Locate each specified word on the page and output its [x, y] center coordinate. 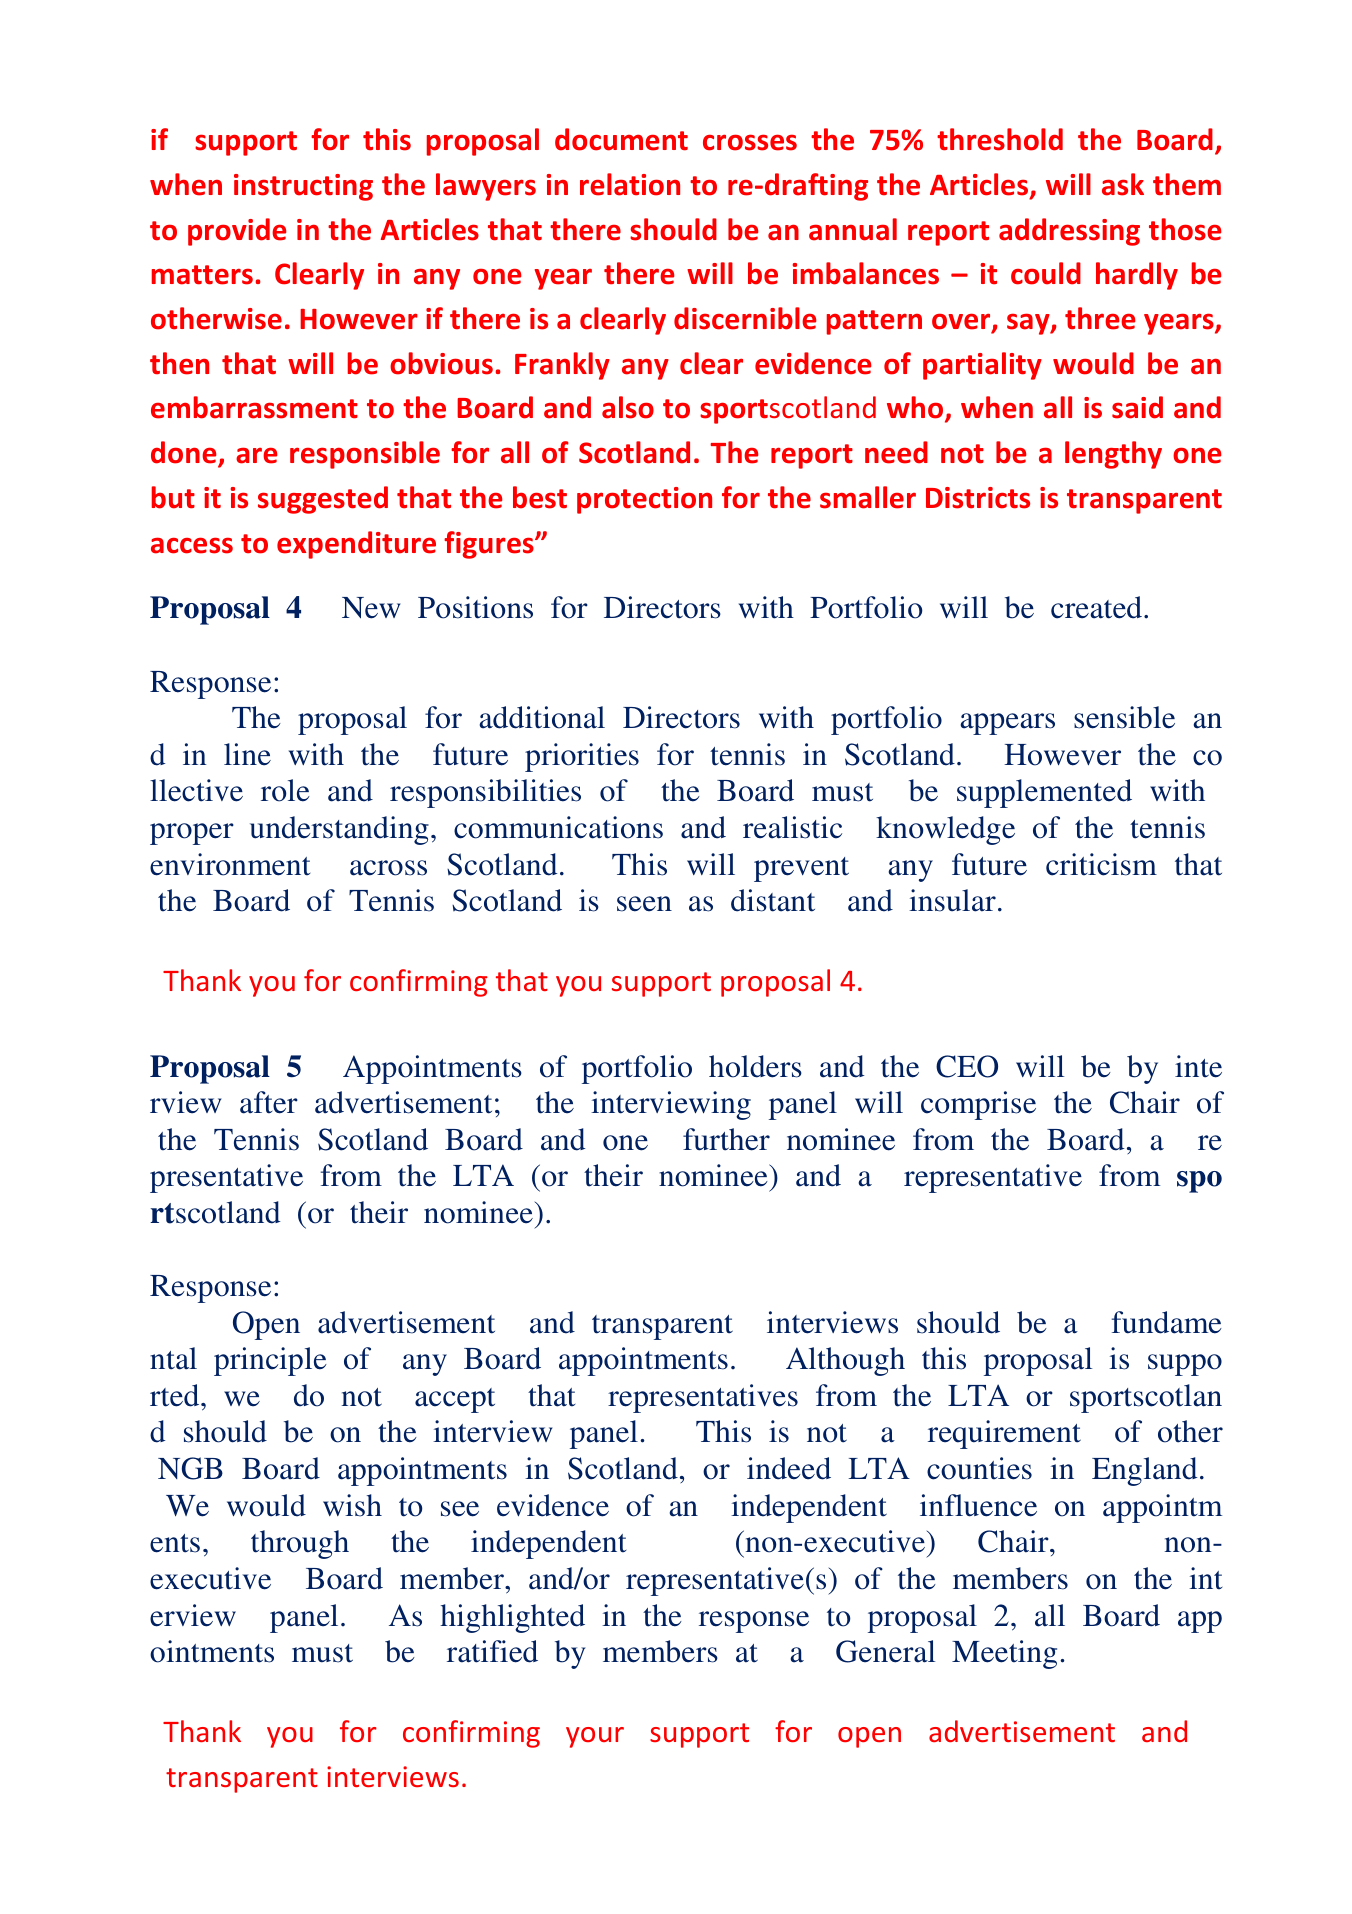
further [726, 1139]
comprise [978, 1105]
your [595, 1737]
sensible [1124, 717]
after [269, 1102]
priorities [582, 757]
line [247, 754]
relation [630, 184]
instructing [303, 187]
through [300, 1544]
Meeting [1004, 1654]
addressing [1069, 232]
